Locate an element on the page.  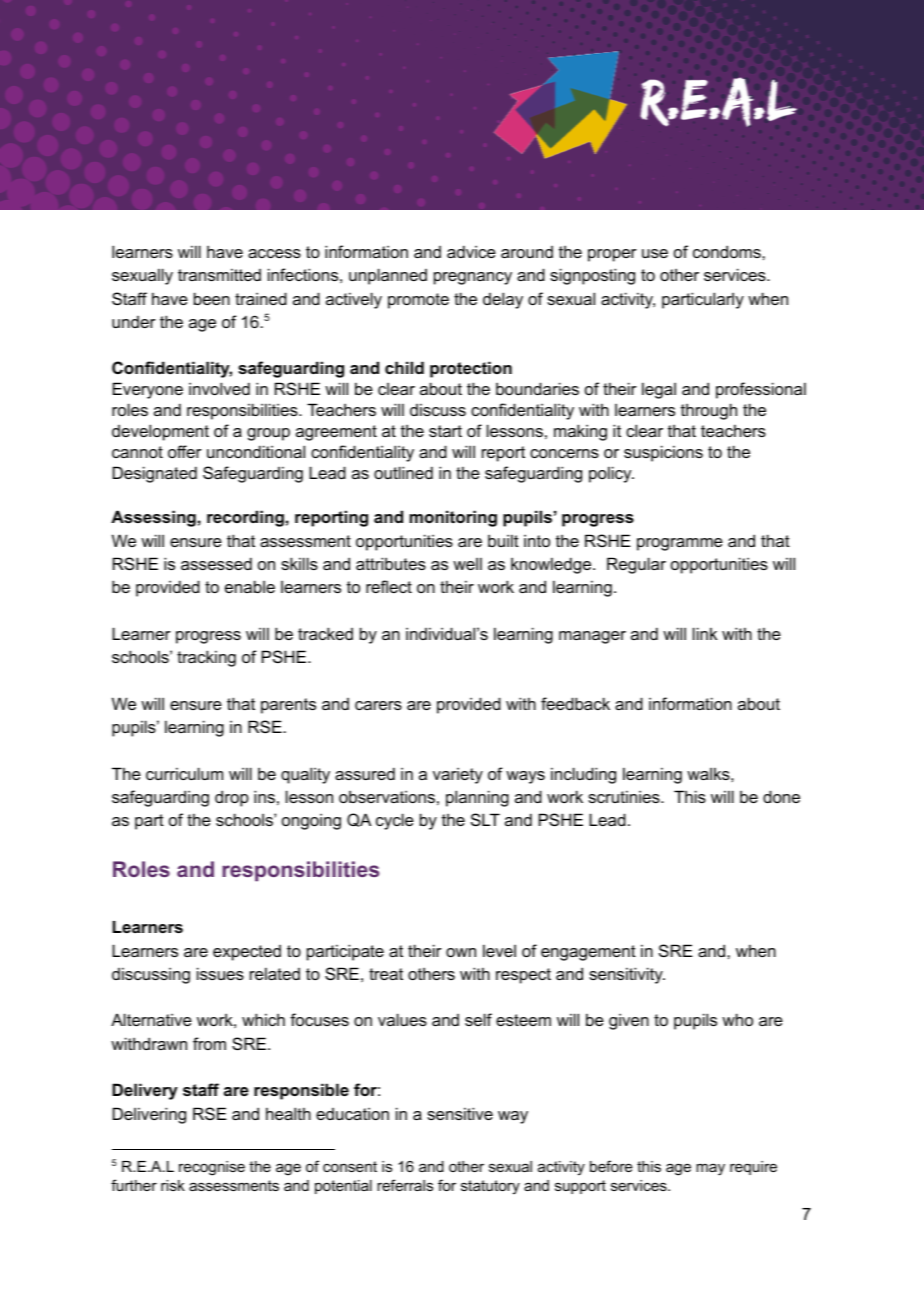
done is located at coordinates (781, 796).
